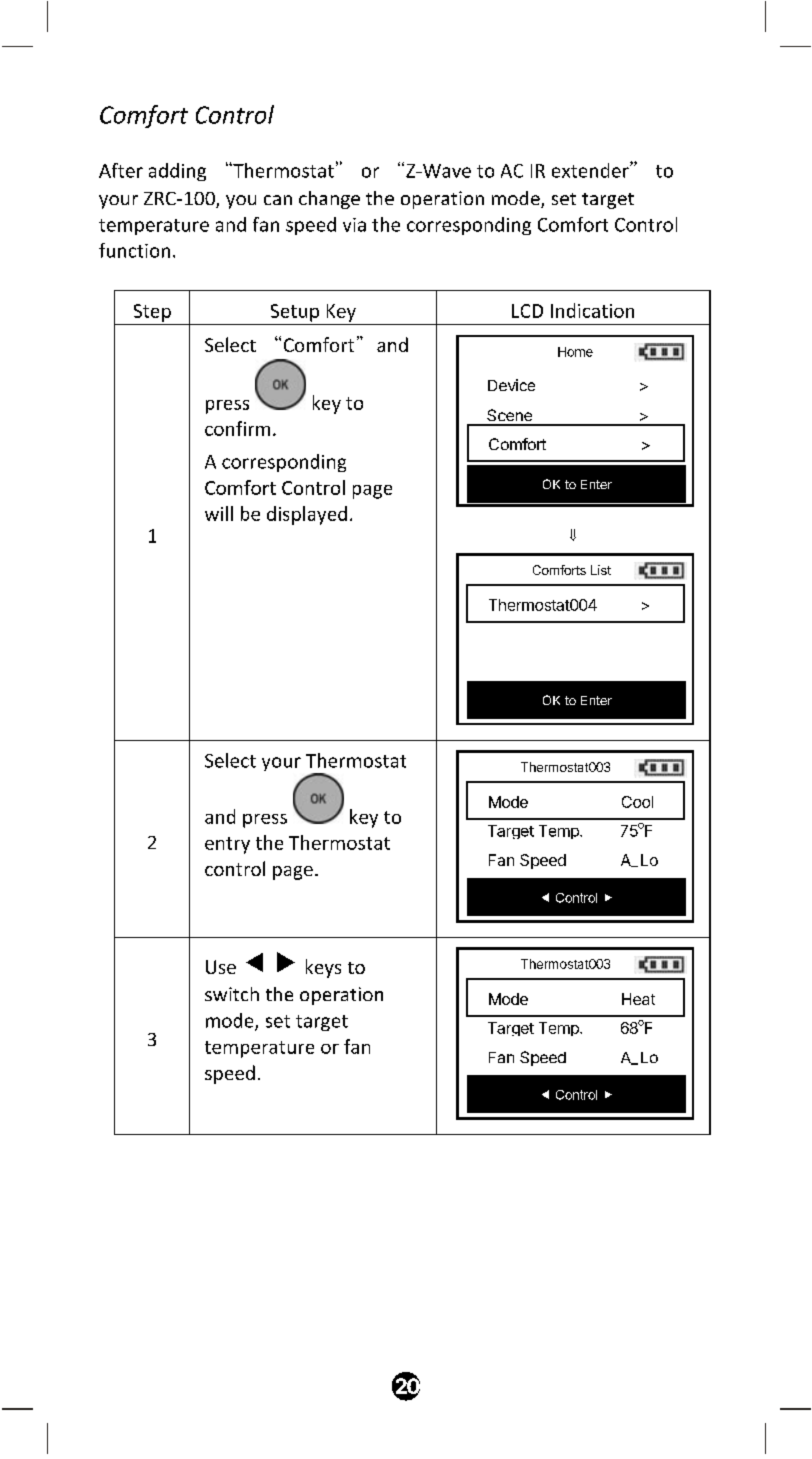  Describe the element at coordinates (221, 967) in the screenshot. I see `Use` at that location.
